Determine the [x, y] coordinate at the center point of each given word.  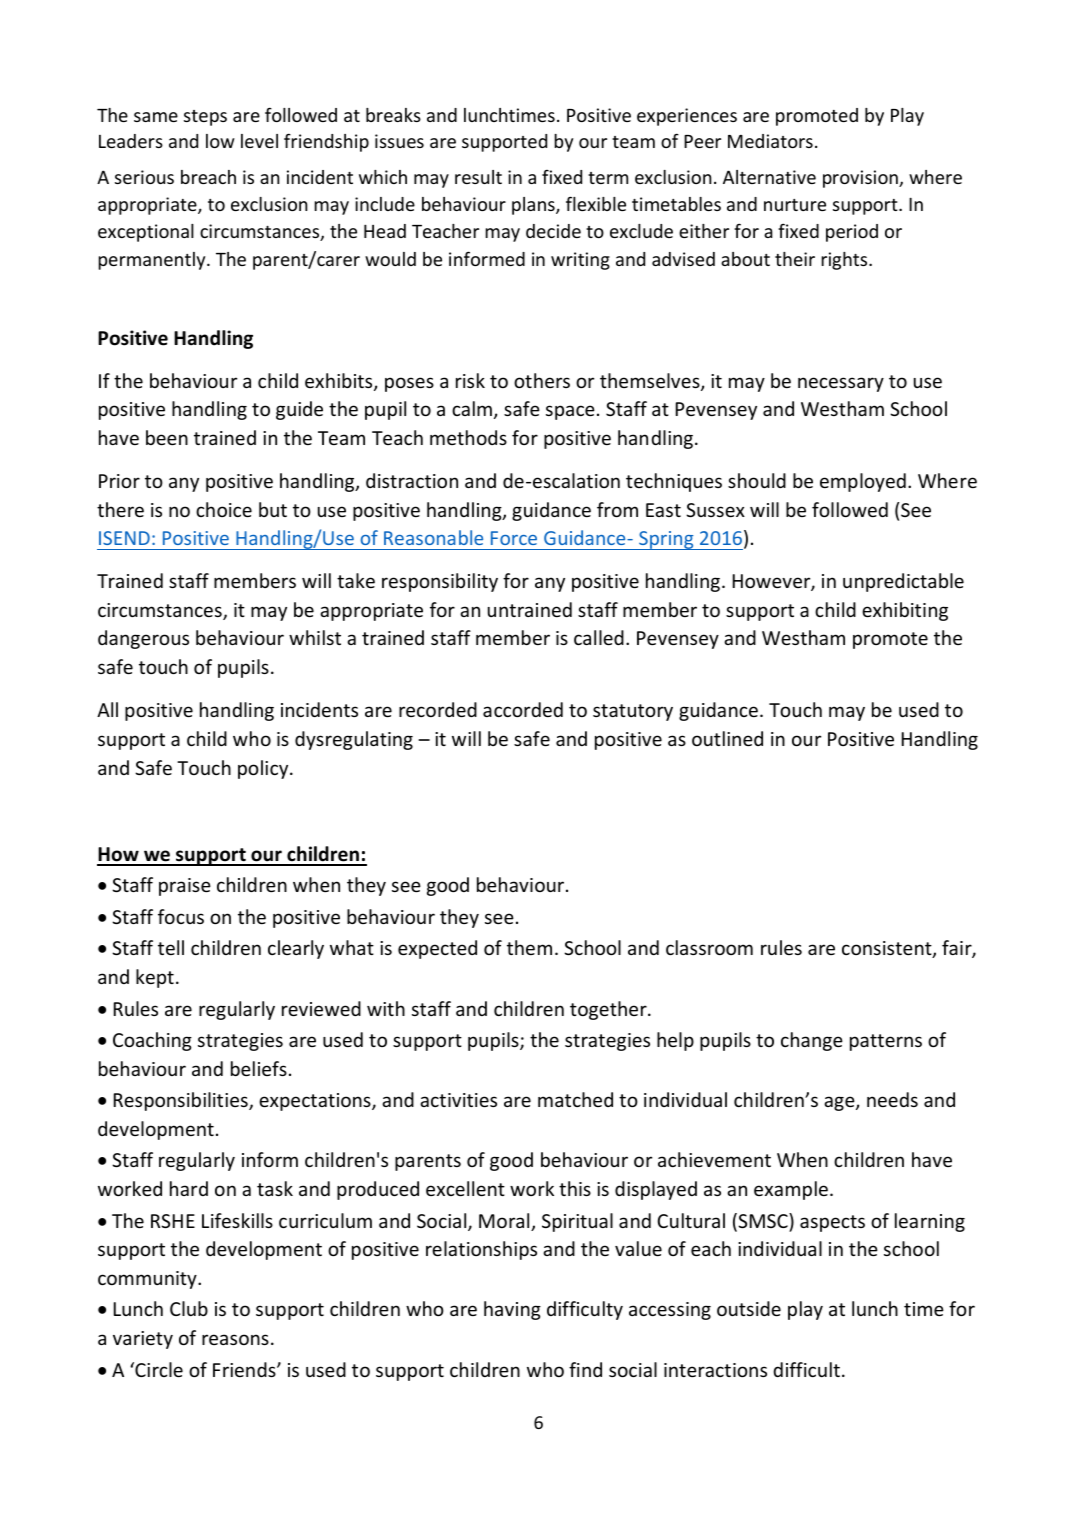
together [609, 1010]
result [478, 177]
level [259, 141]
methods [468, 437]
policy [264, 769]
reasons [235, 1339]
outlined [727, 738]
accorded [523, 709]
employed [863, 482]
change [812, 1041]
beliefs [259, 1068]
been [167, 437]
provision [861, 179]
